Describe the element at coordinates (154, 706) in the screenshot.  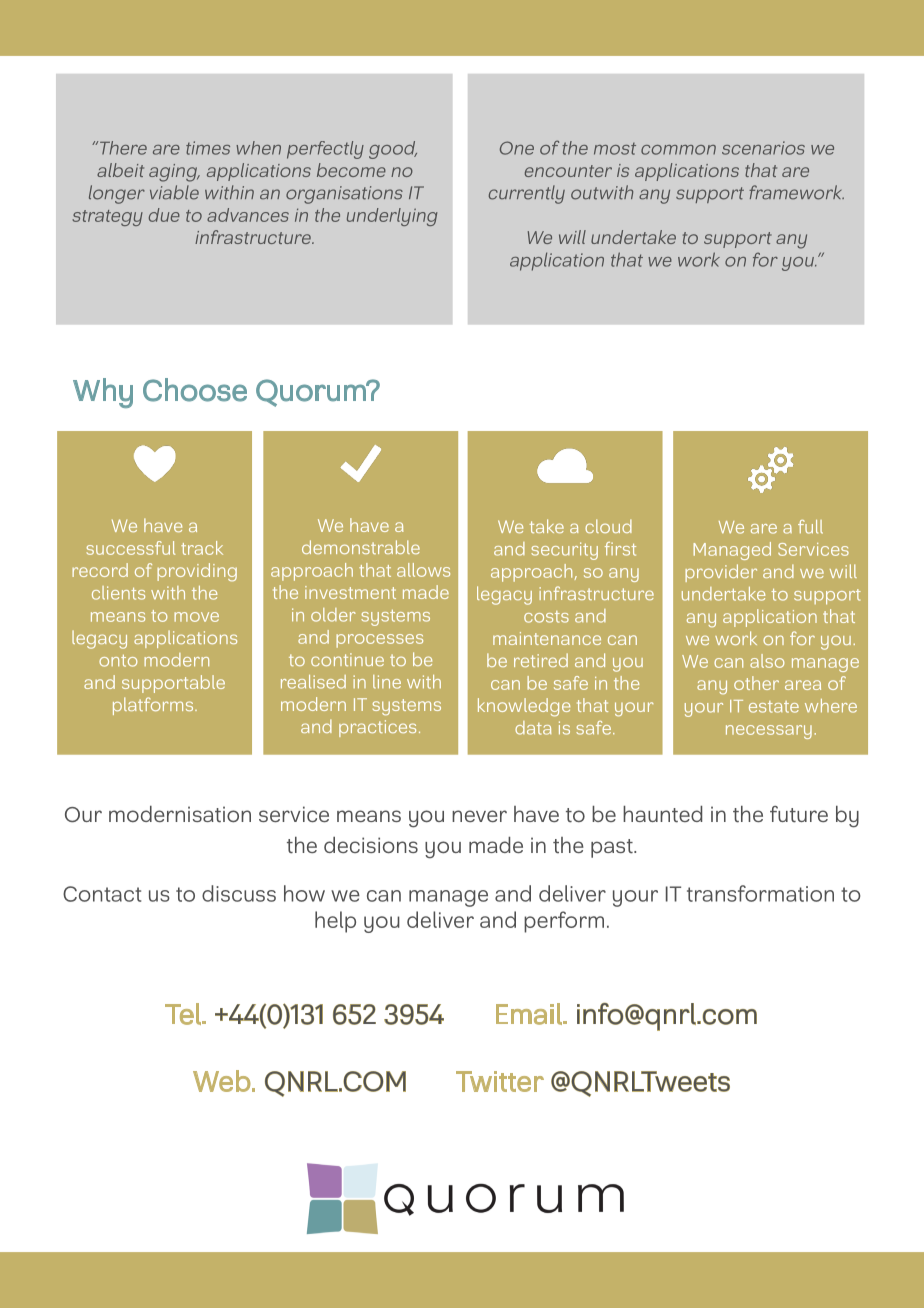
I see `platforms` at that location.
